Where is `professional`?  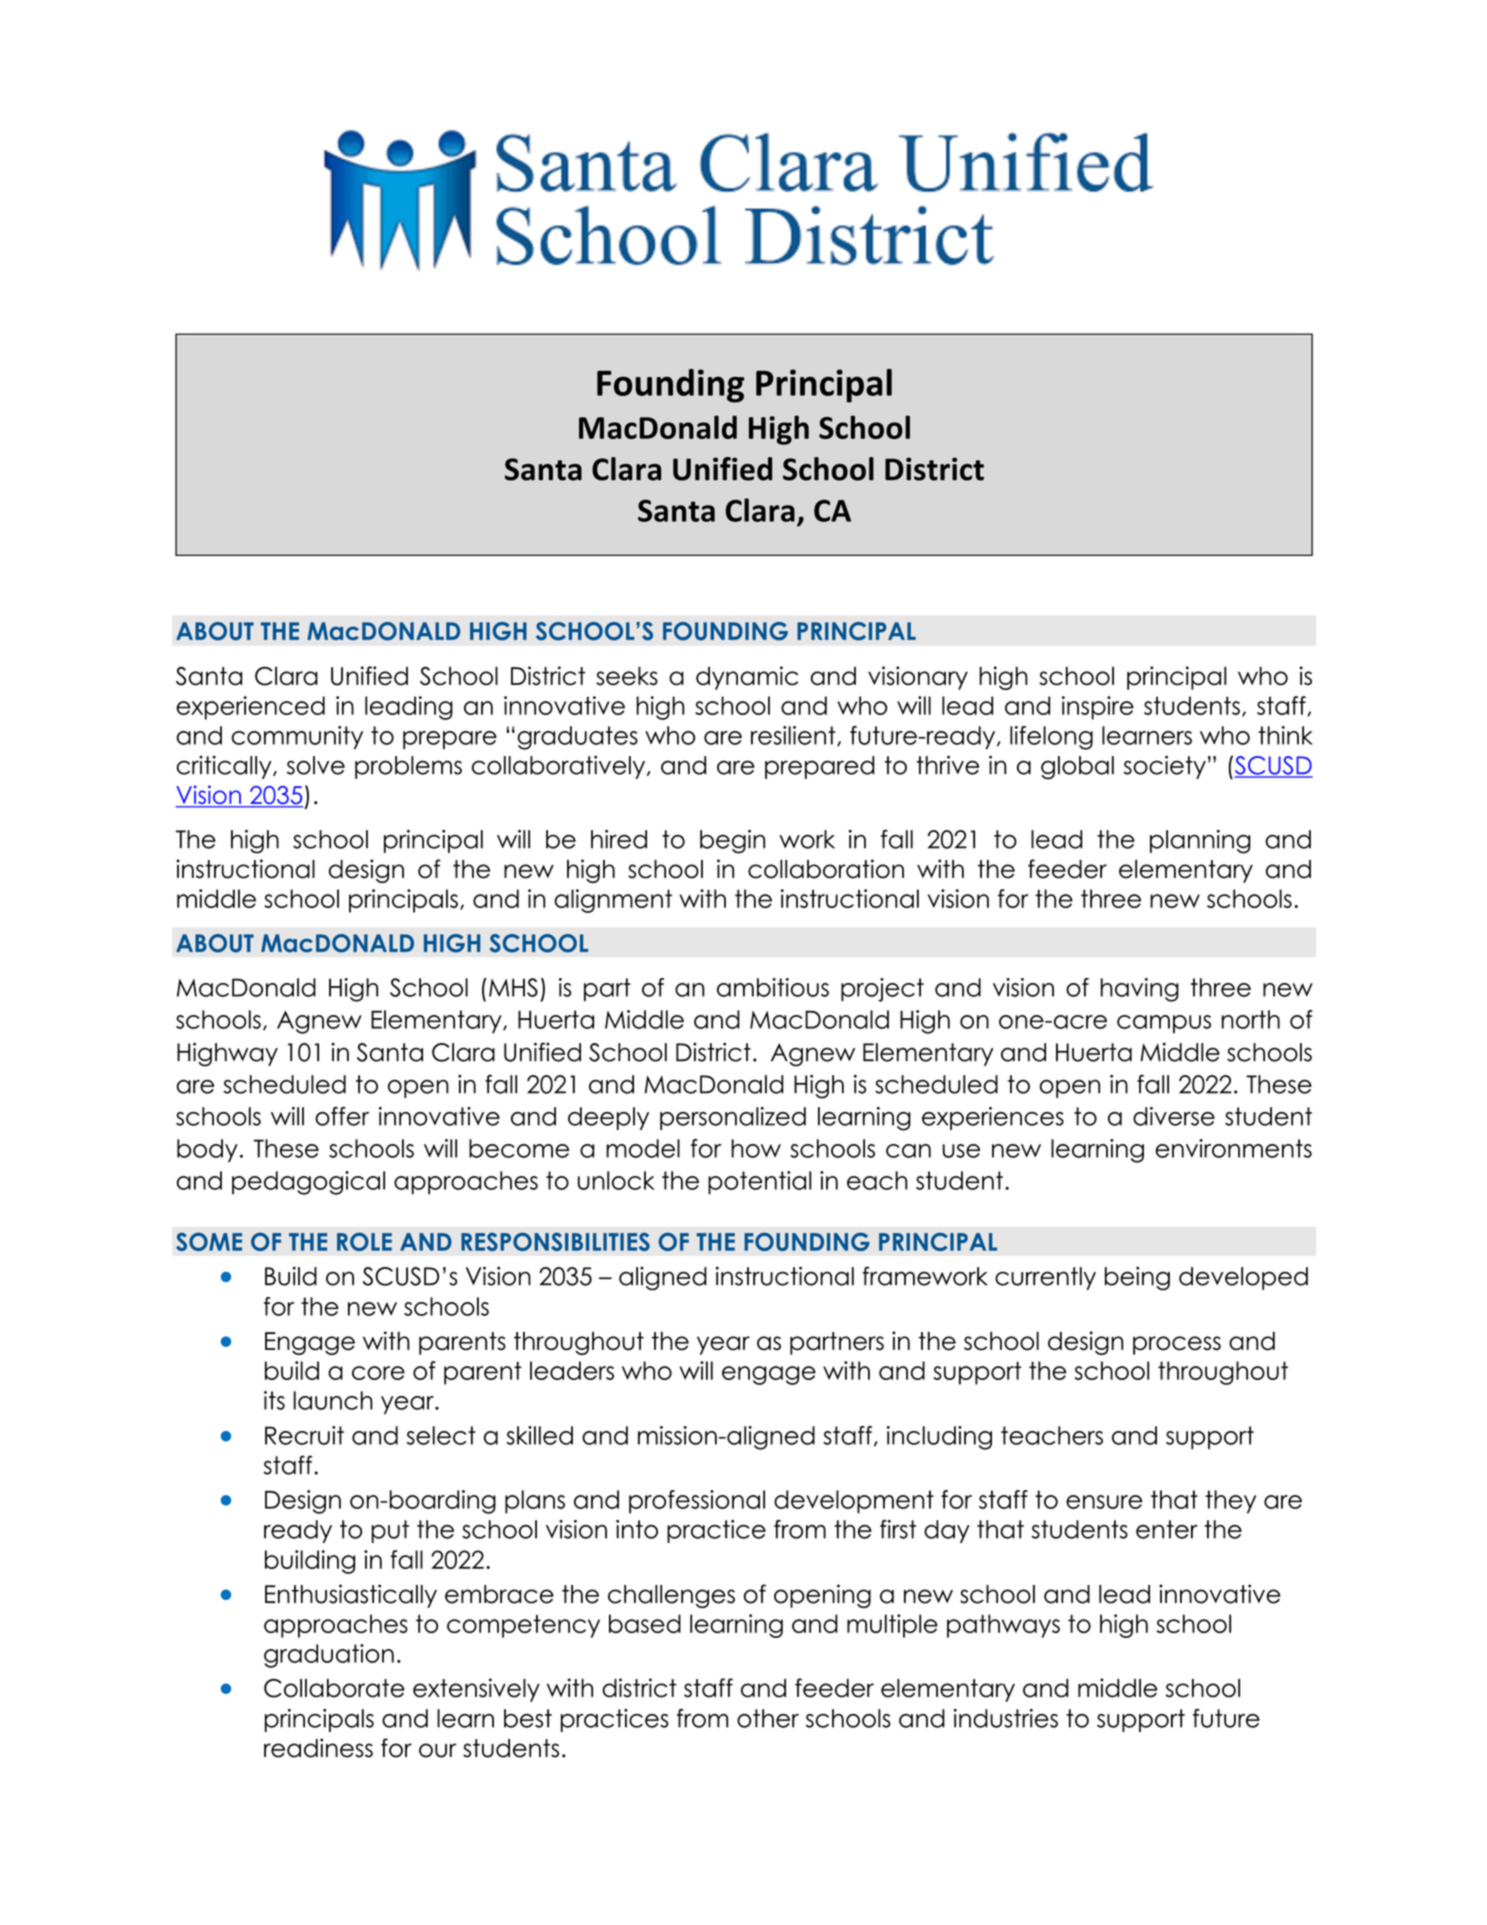
professional is located at coordinates (697, 1502).
